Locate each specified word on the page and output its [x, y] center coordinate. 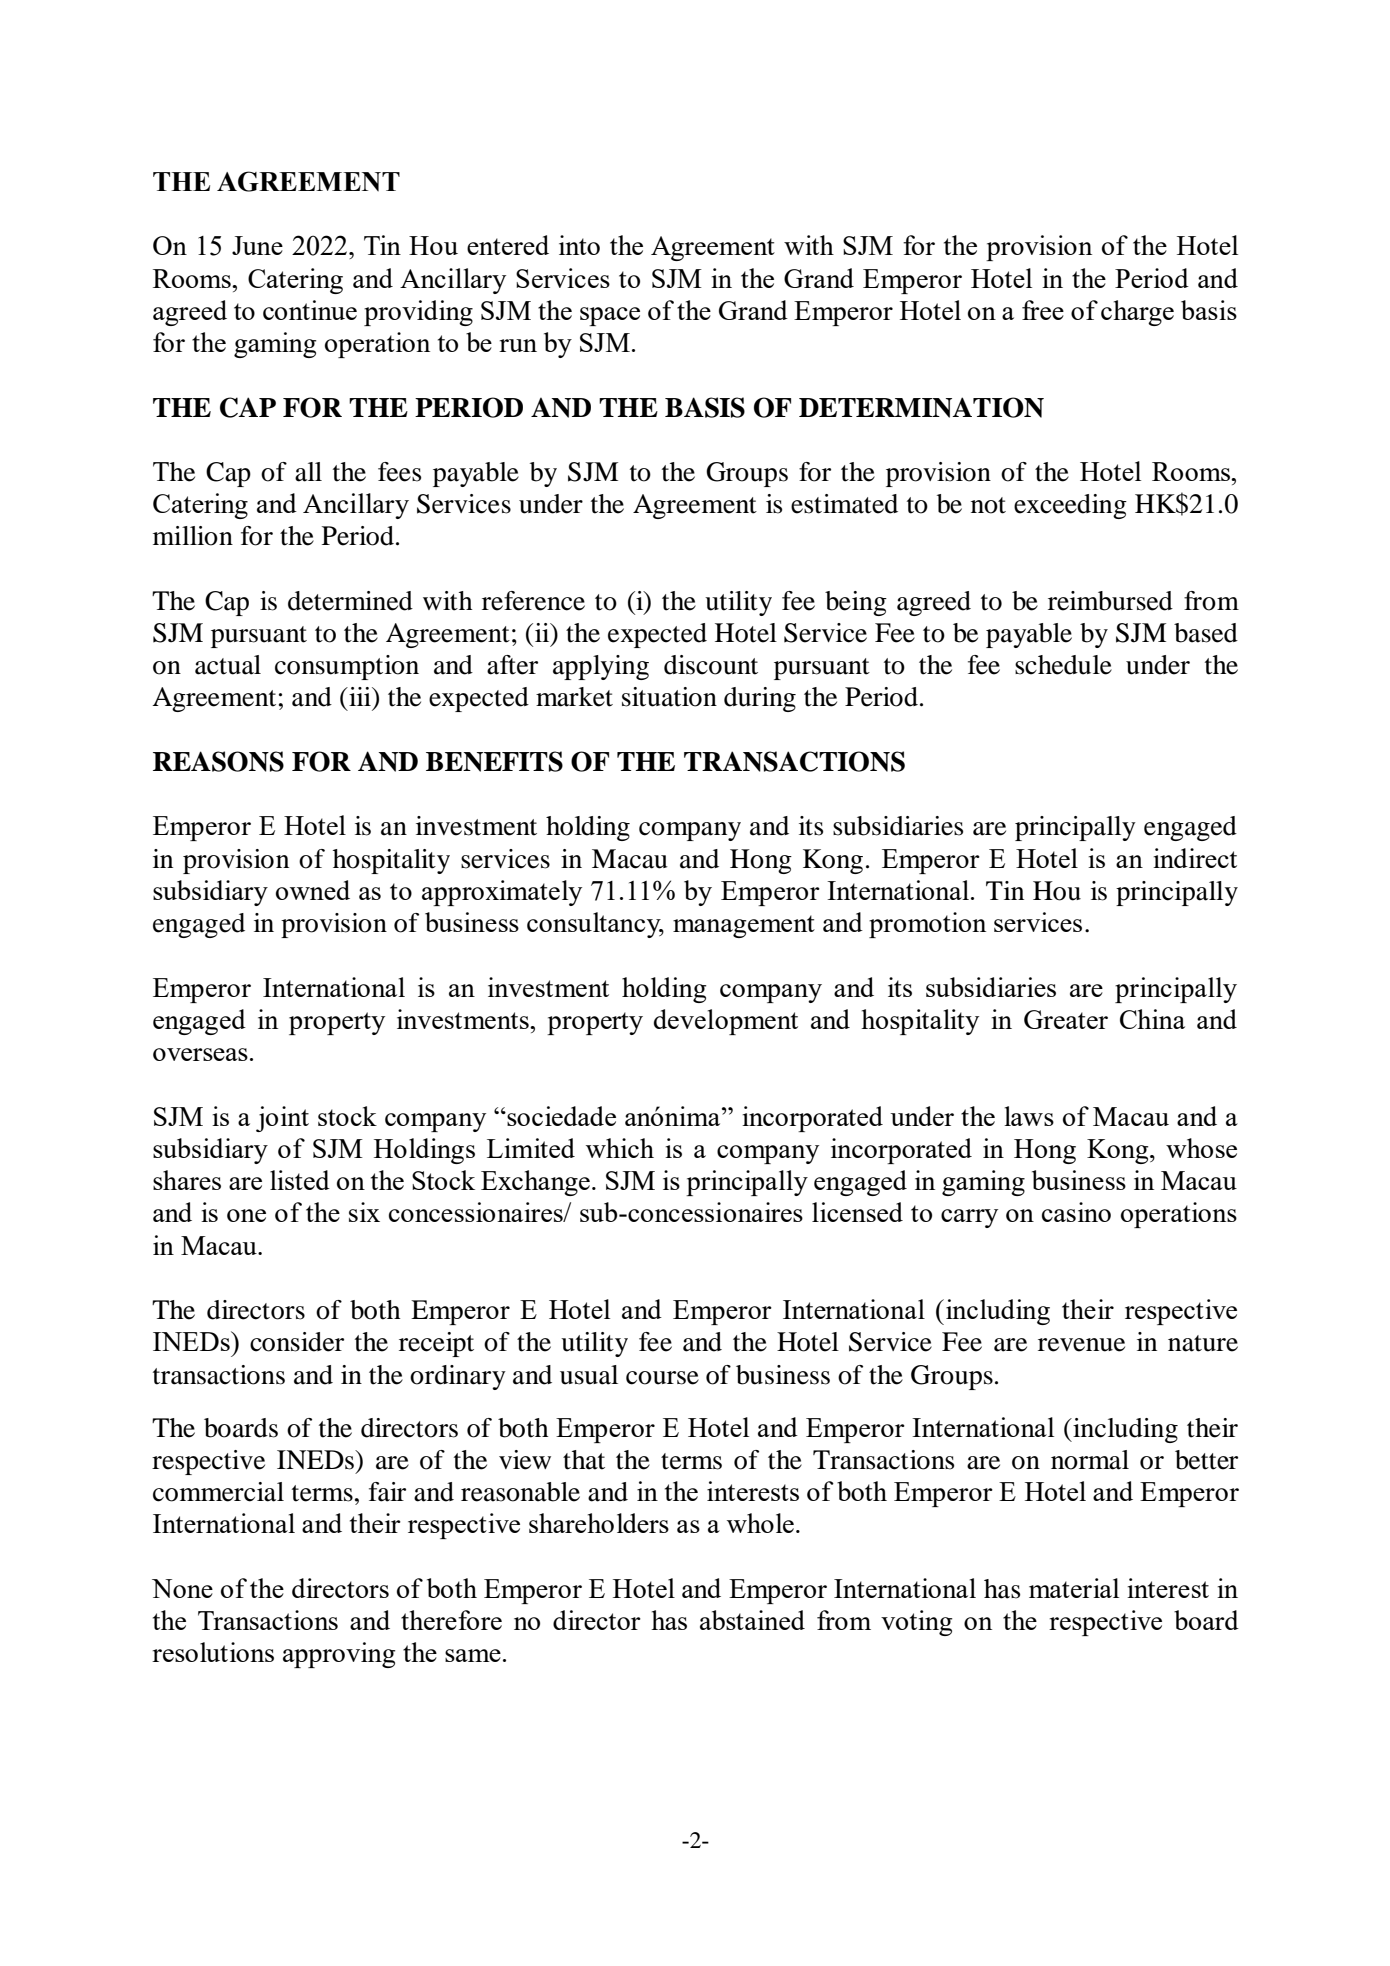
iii [360, 696]
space [610, 316]
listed [300, 1180]
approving [339, 1655]
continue [310, 310]
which [620, 1148]
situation [669, 697]
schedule [1063, 665]
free [1043, 310]
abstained [752, 1620]
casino [1076, 1212]
